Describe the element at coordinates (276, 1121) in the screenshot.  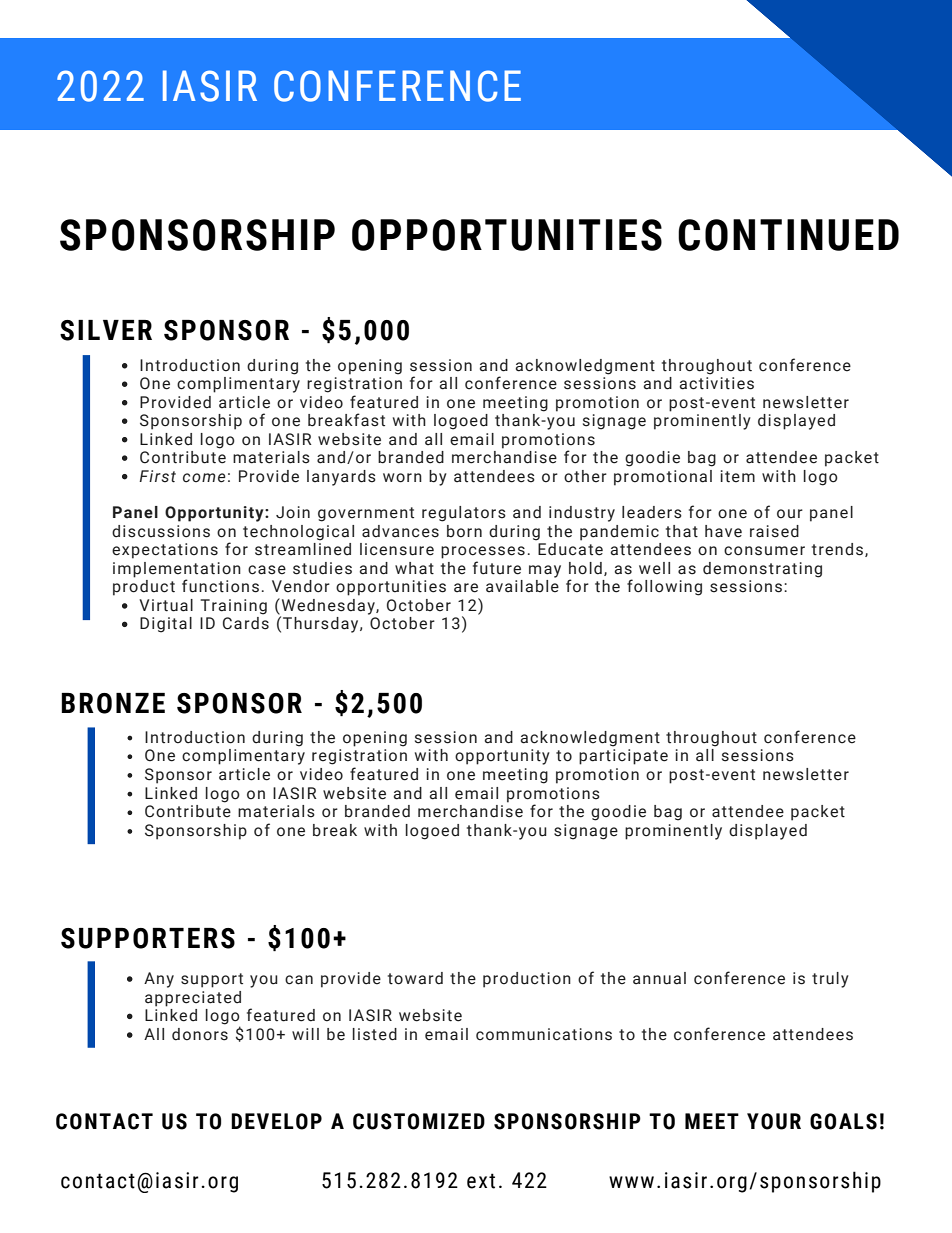
I see `DEVELOP` at that location.
